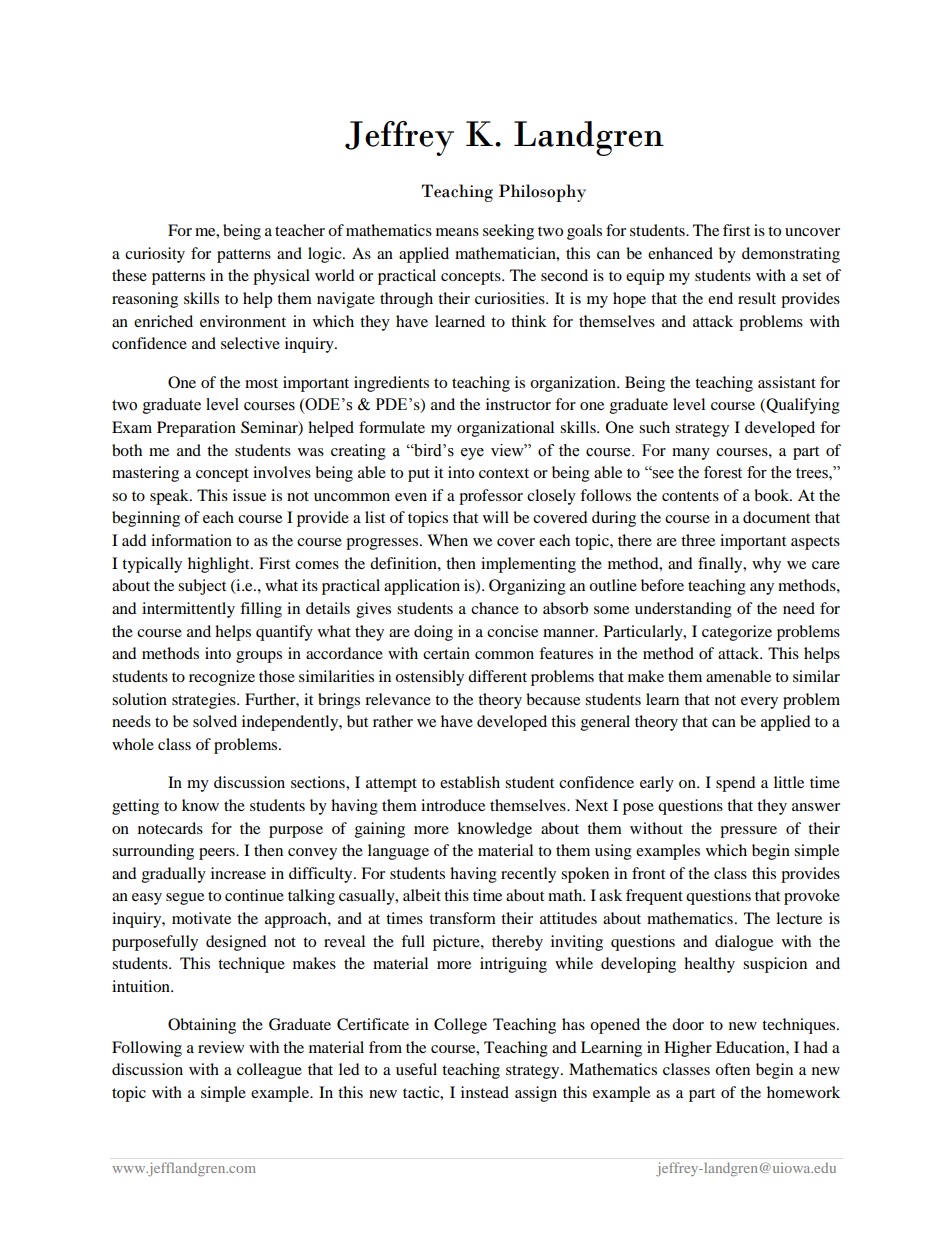 The width and height of the screenshot is (952, 1233). Describe the element at coordinates (457, 232) in the screenshot. I see `means` at that location.
